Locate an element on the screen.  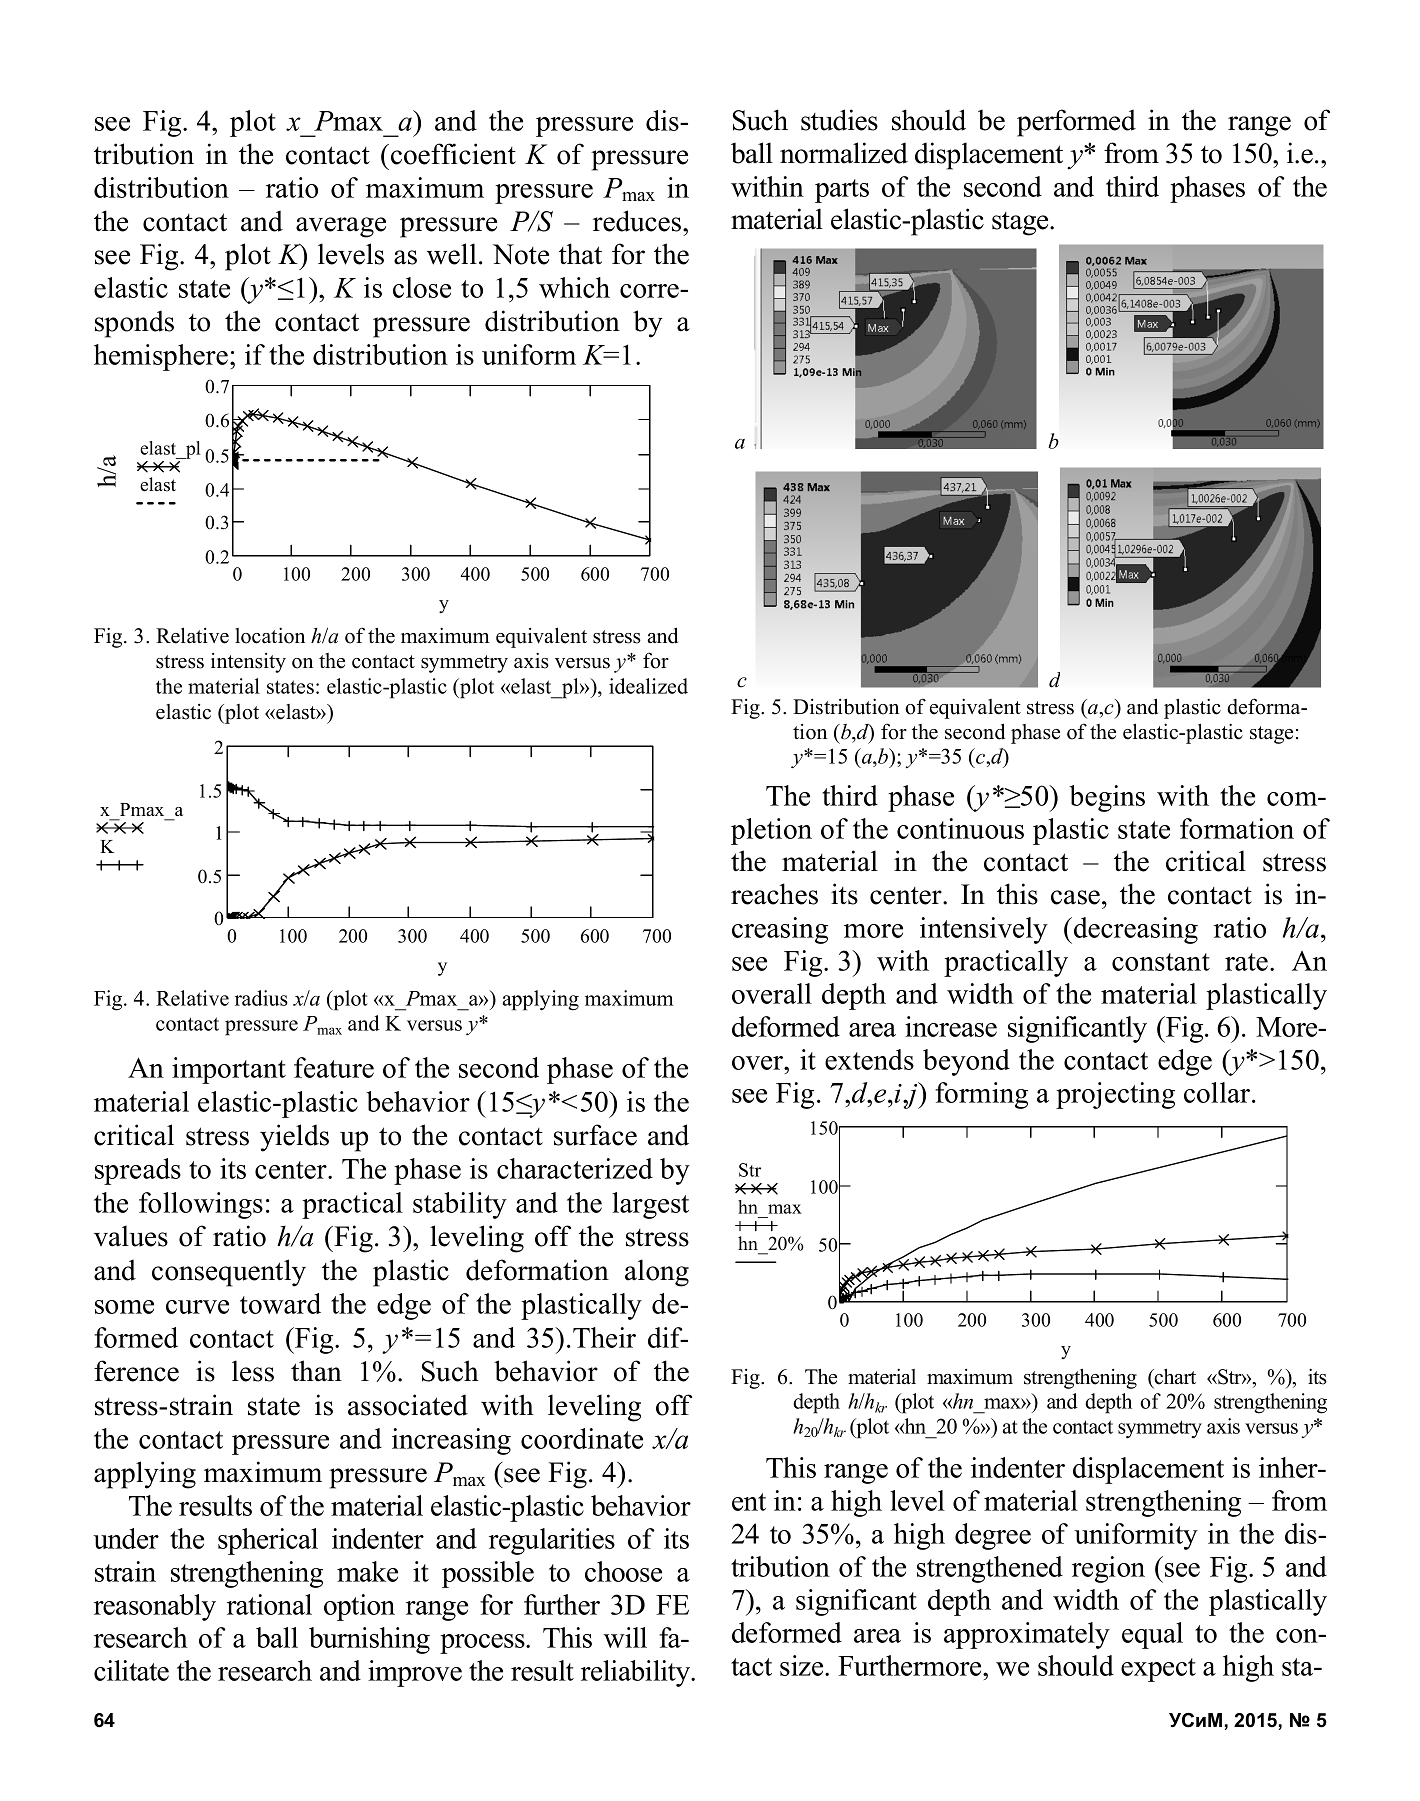
normalized is located at coordinates (844, 153).
